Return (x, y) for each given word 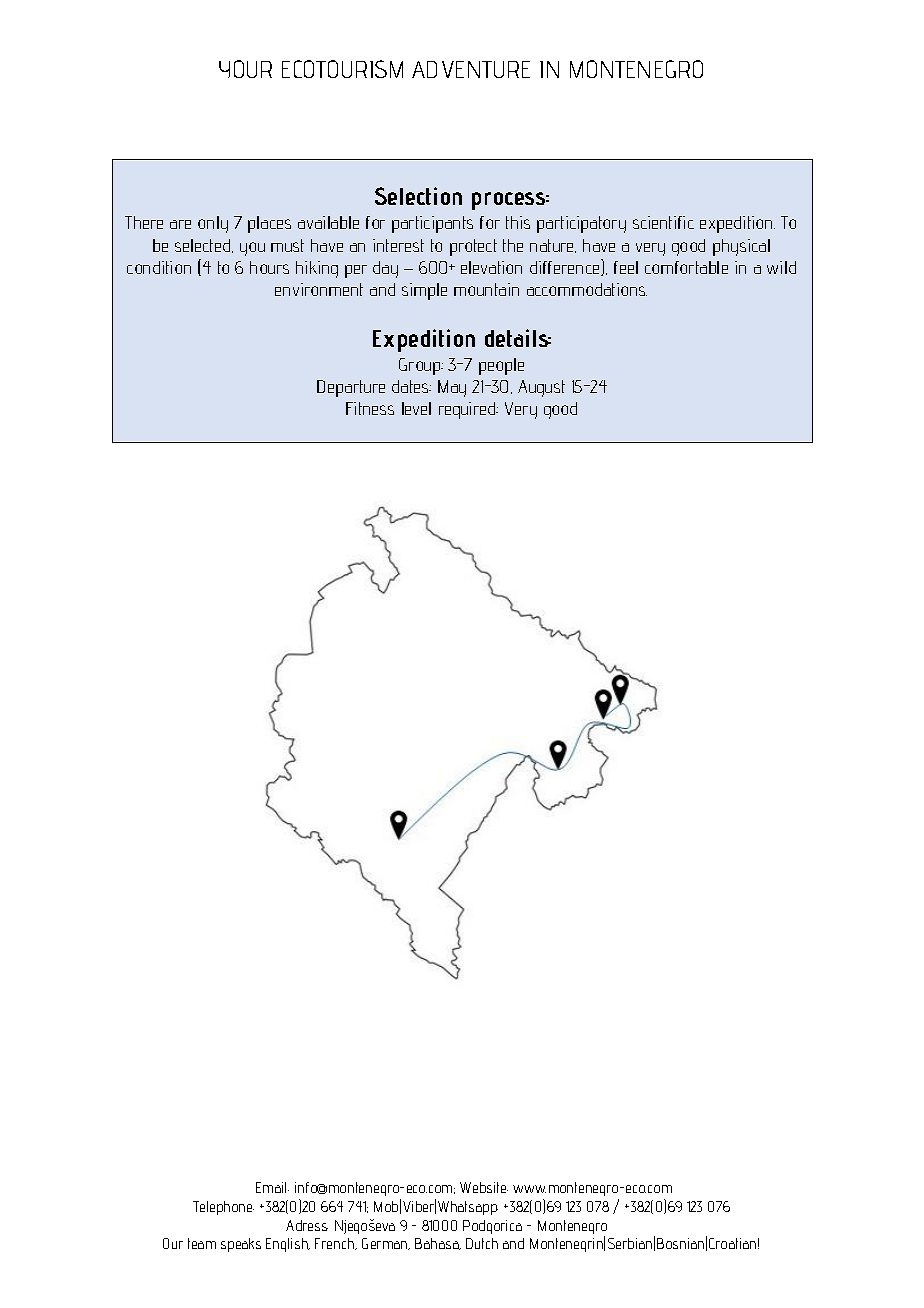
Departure (351, 388)
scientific (663, 222)
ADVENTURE (471, 69)
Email (272, 1187)
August (541, 388)
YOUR (245, 69)
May (452, 388)
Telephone (223, 1208)
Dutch (482, 1243)
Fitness (370, 408)
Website (484, 1187)
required (468, 410)
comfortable (686, 267)
